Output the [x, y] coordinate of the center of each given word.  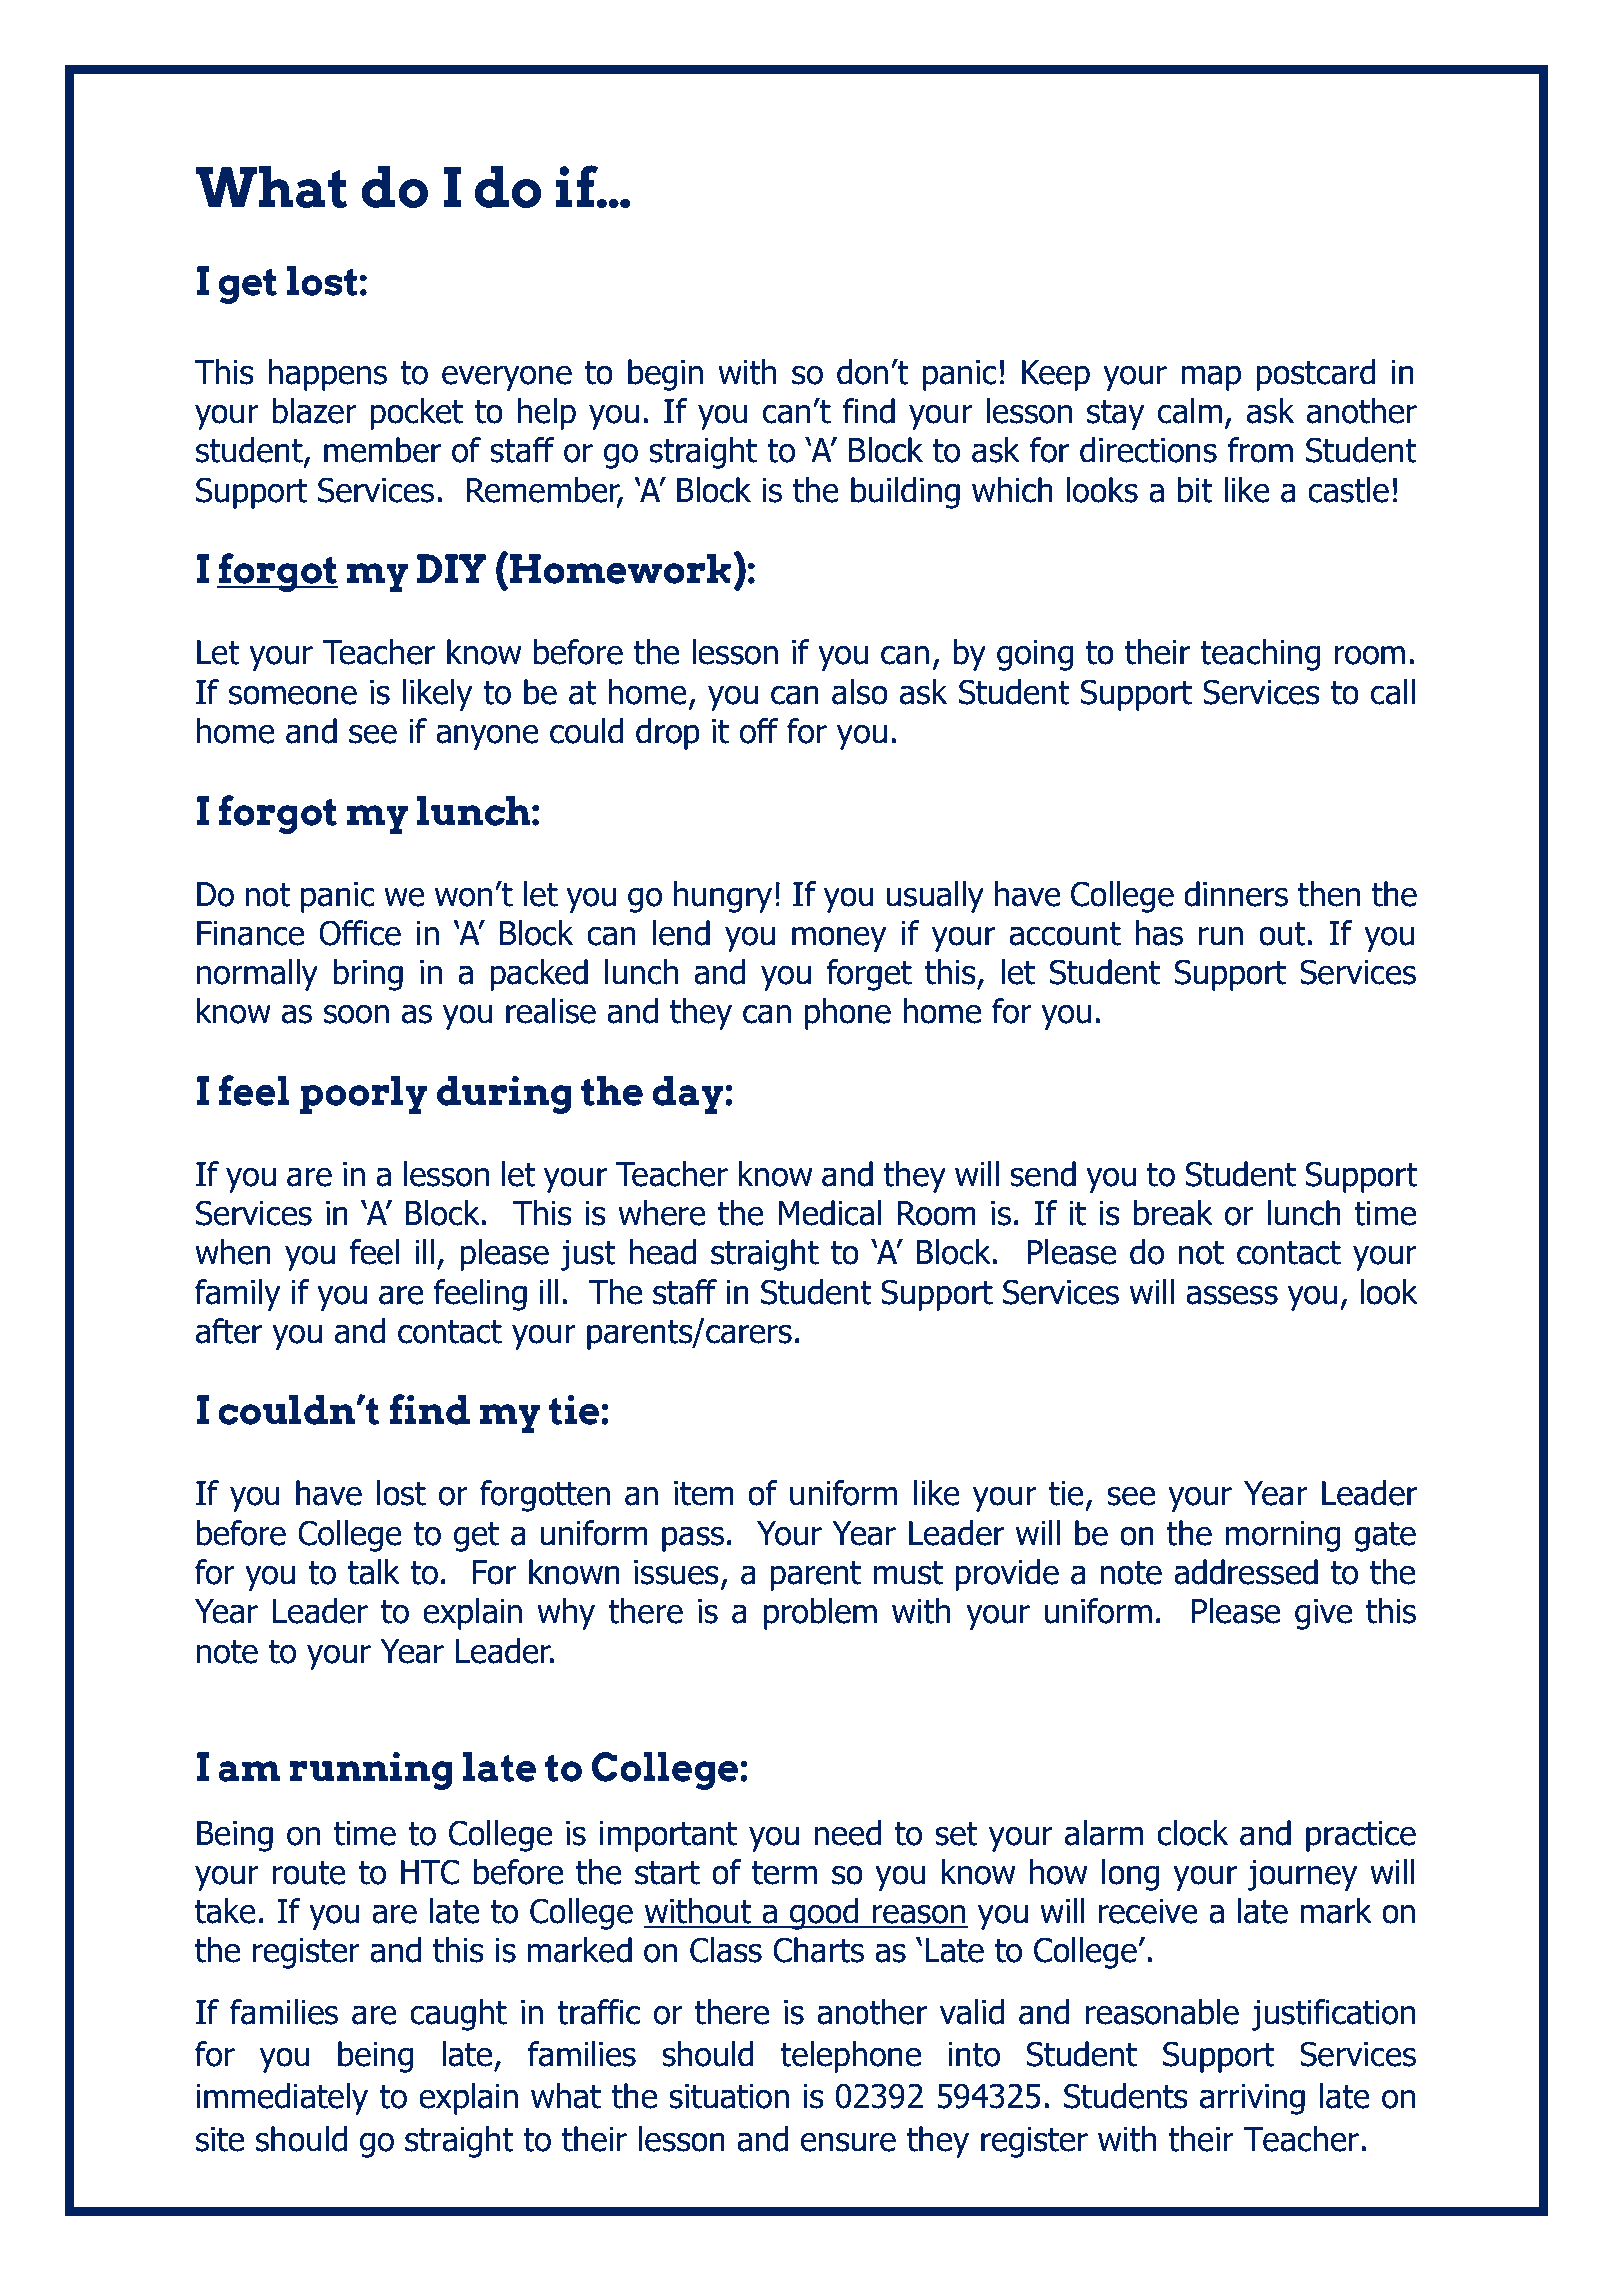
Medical [830, 1213]
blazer [314, 411]
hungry [723, 897]
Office [360, 933]
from [1260, 450]
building [905, 493]
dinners [1236, 894]
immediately [282, 2099]
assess [1232, 1295]
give [1323, 1614]
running [370, 1771]
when [233, 1252]
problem [820, 1614]
